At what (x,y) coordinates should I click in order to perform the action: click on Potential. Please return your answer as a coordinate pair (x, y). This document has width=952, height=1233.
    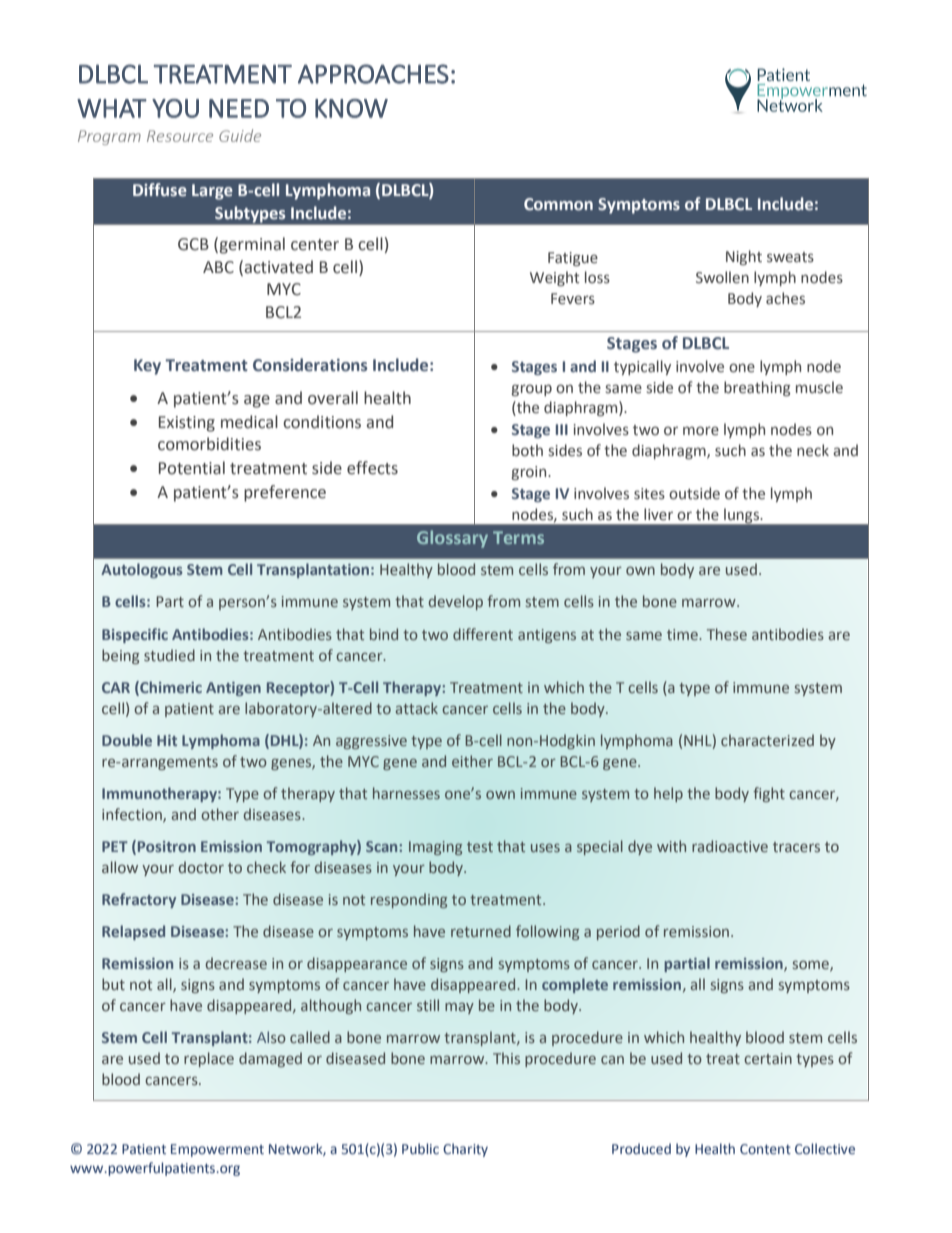
    Looking at the image, I should click on (192, 468).
